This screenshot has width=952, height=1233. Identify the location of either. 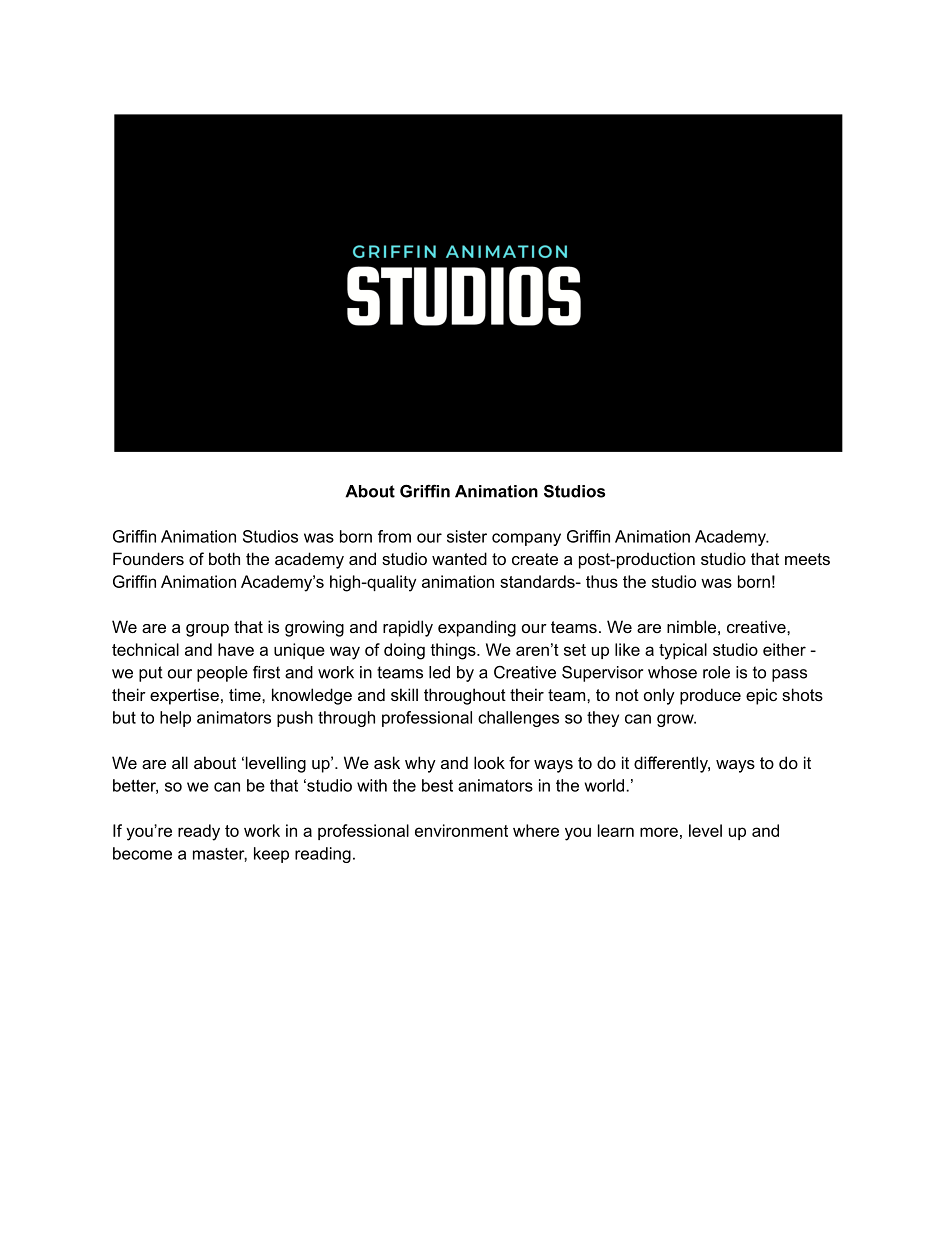
(784, 649).
